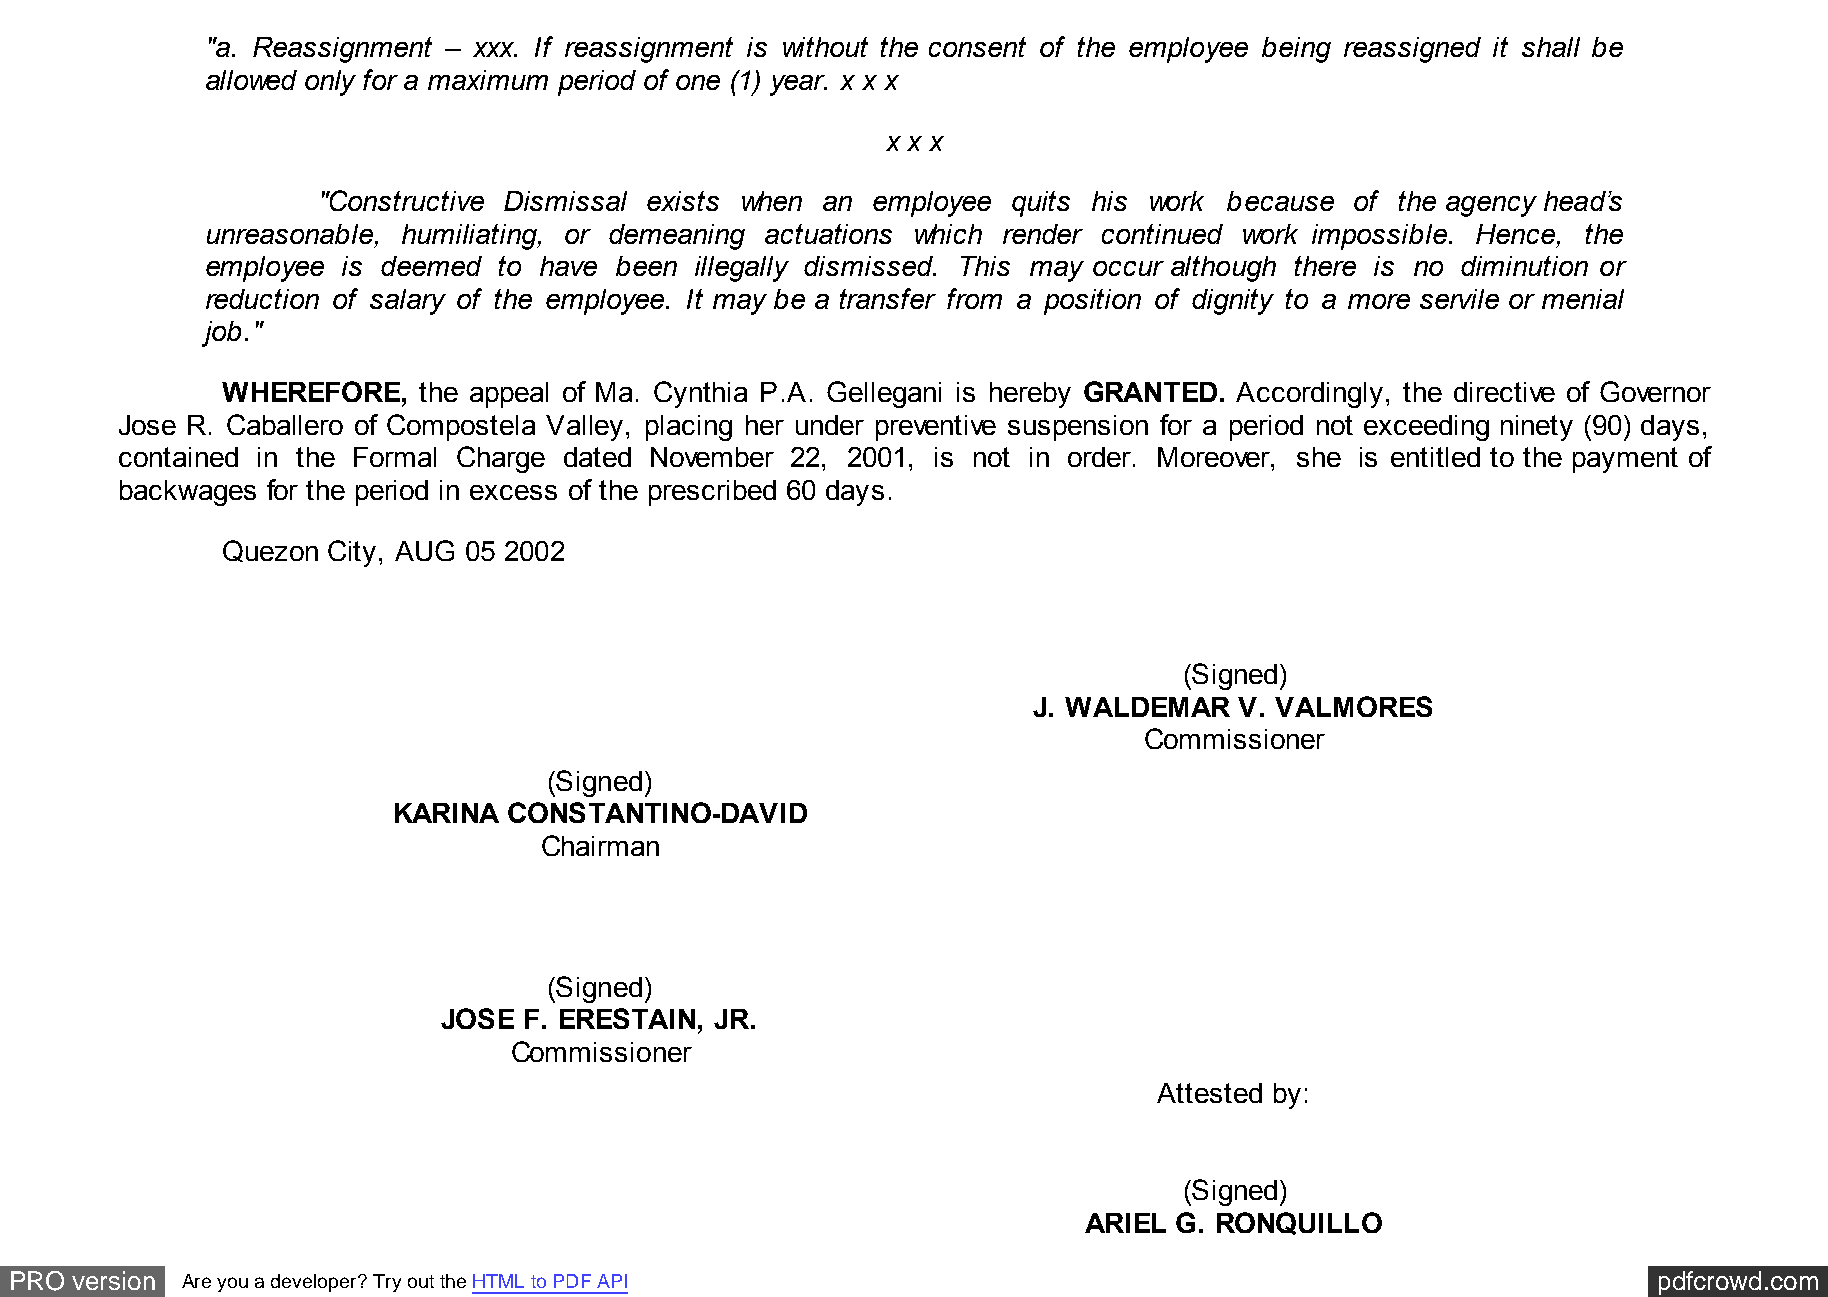  Describe the element at coordinates (1435, 457) in the page. I see `entitled` at that location.
